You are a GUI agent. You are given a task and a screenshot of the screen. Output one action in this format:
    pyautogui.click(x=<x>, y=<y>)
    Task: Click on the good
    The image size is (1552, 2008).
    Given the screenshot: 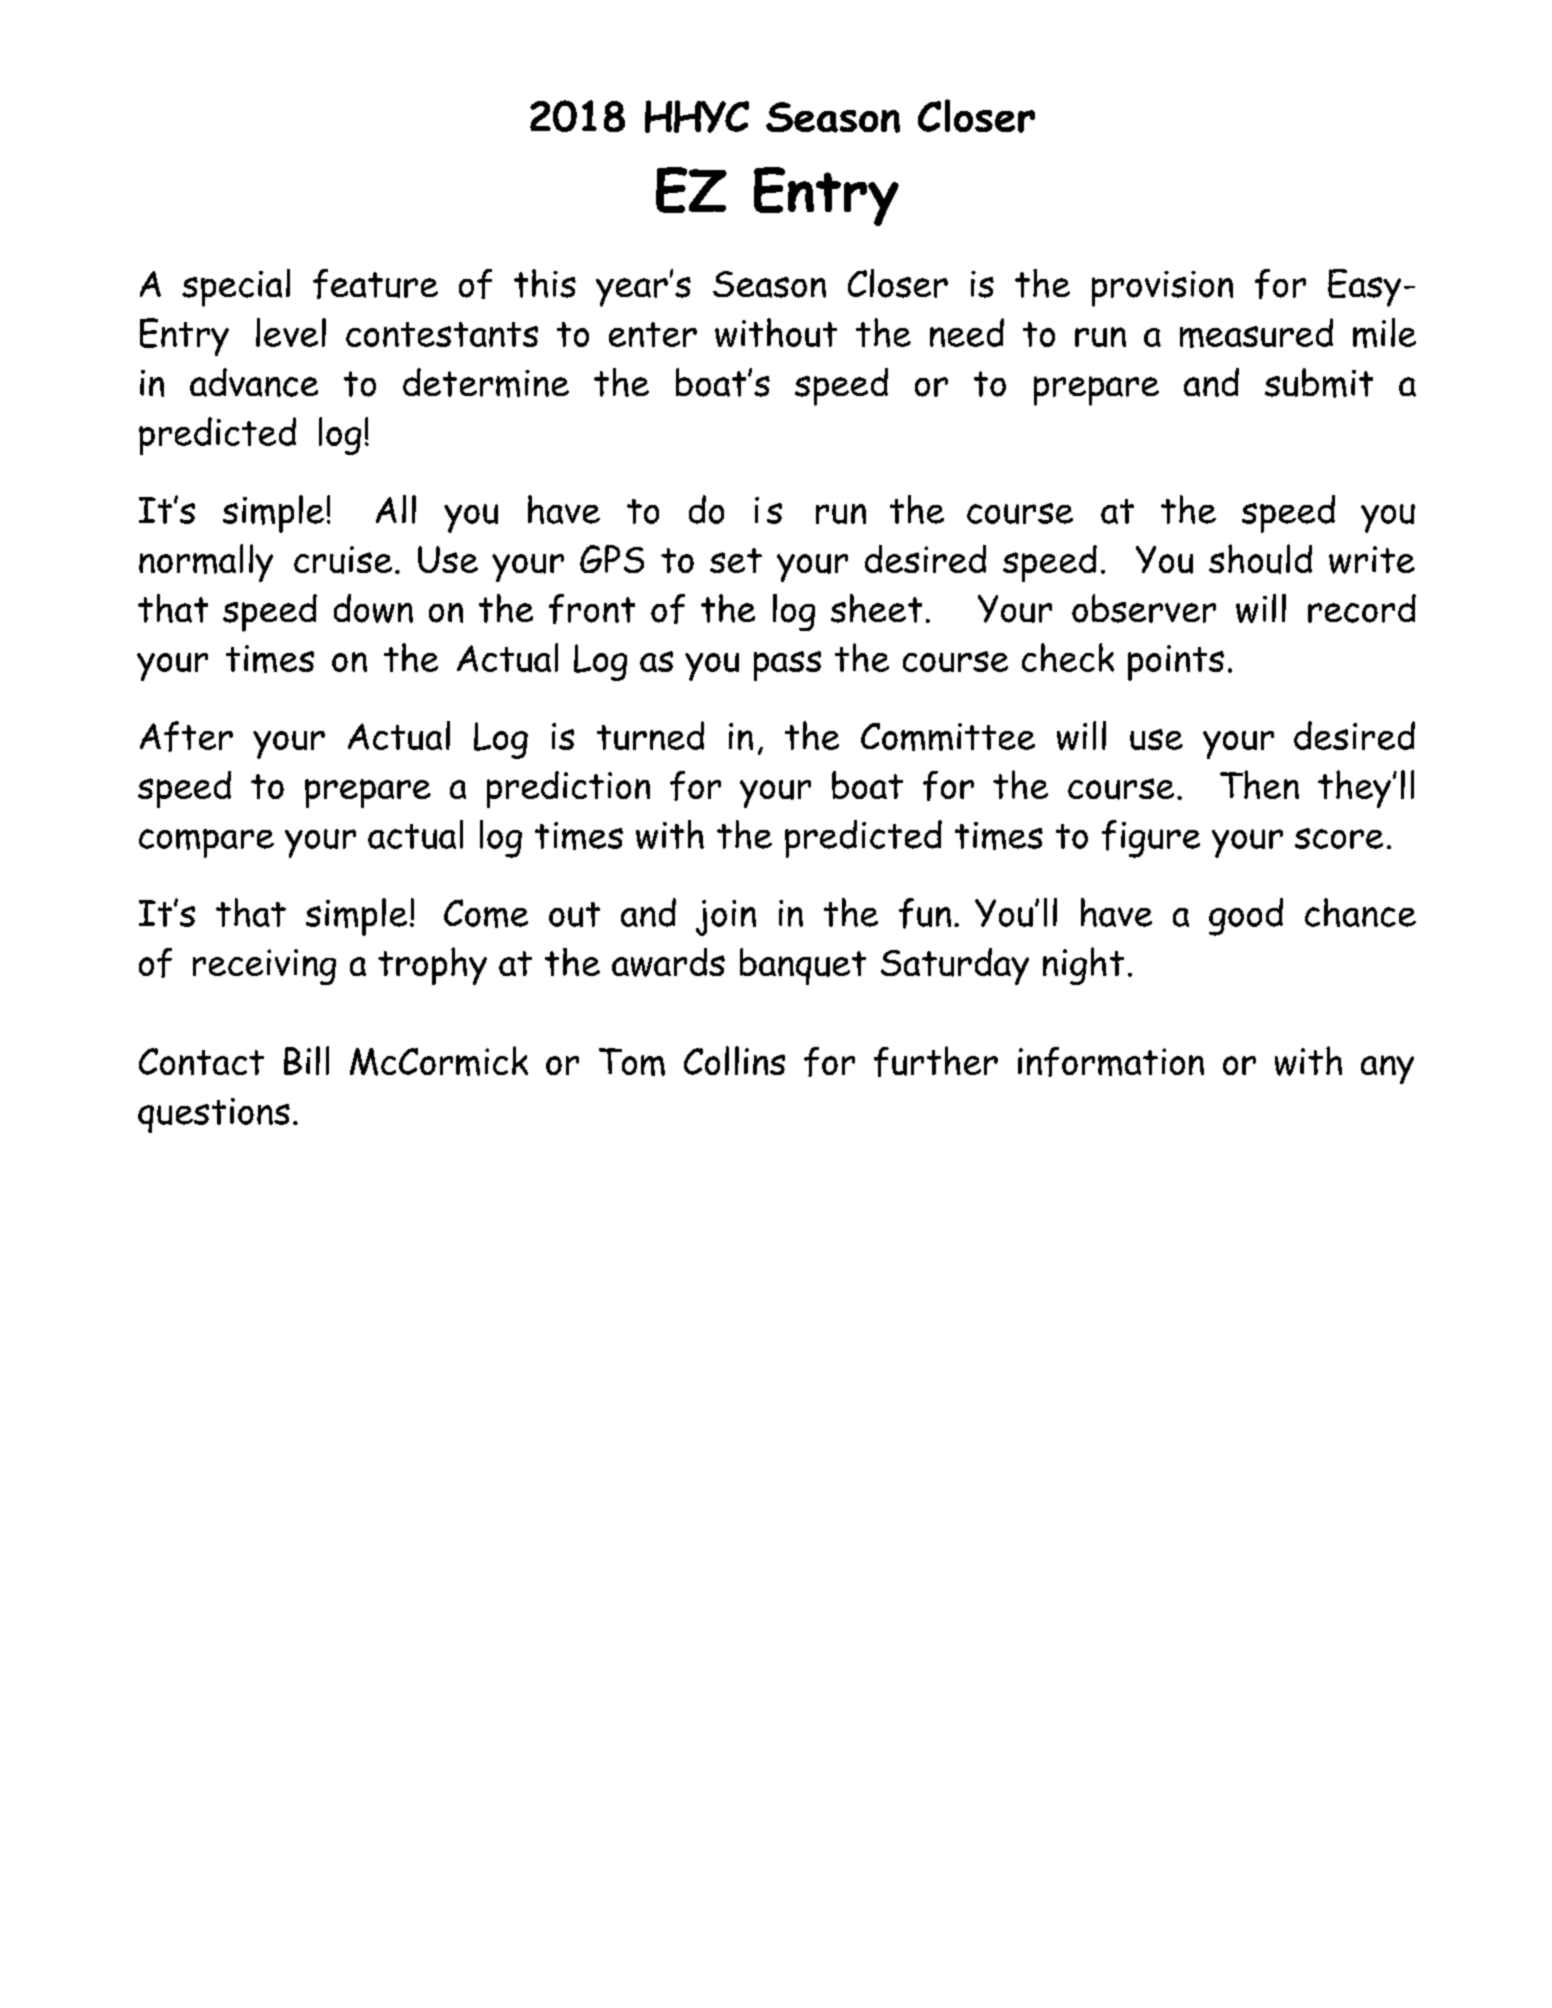 What is the action you would take?
    pyautogui.click(x=1246, y=917)
